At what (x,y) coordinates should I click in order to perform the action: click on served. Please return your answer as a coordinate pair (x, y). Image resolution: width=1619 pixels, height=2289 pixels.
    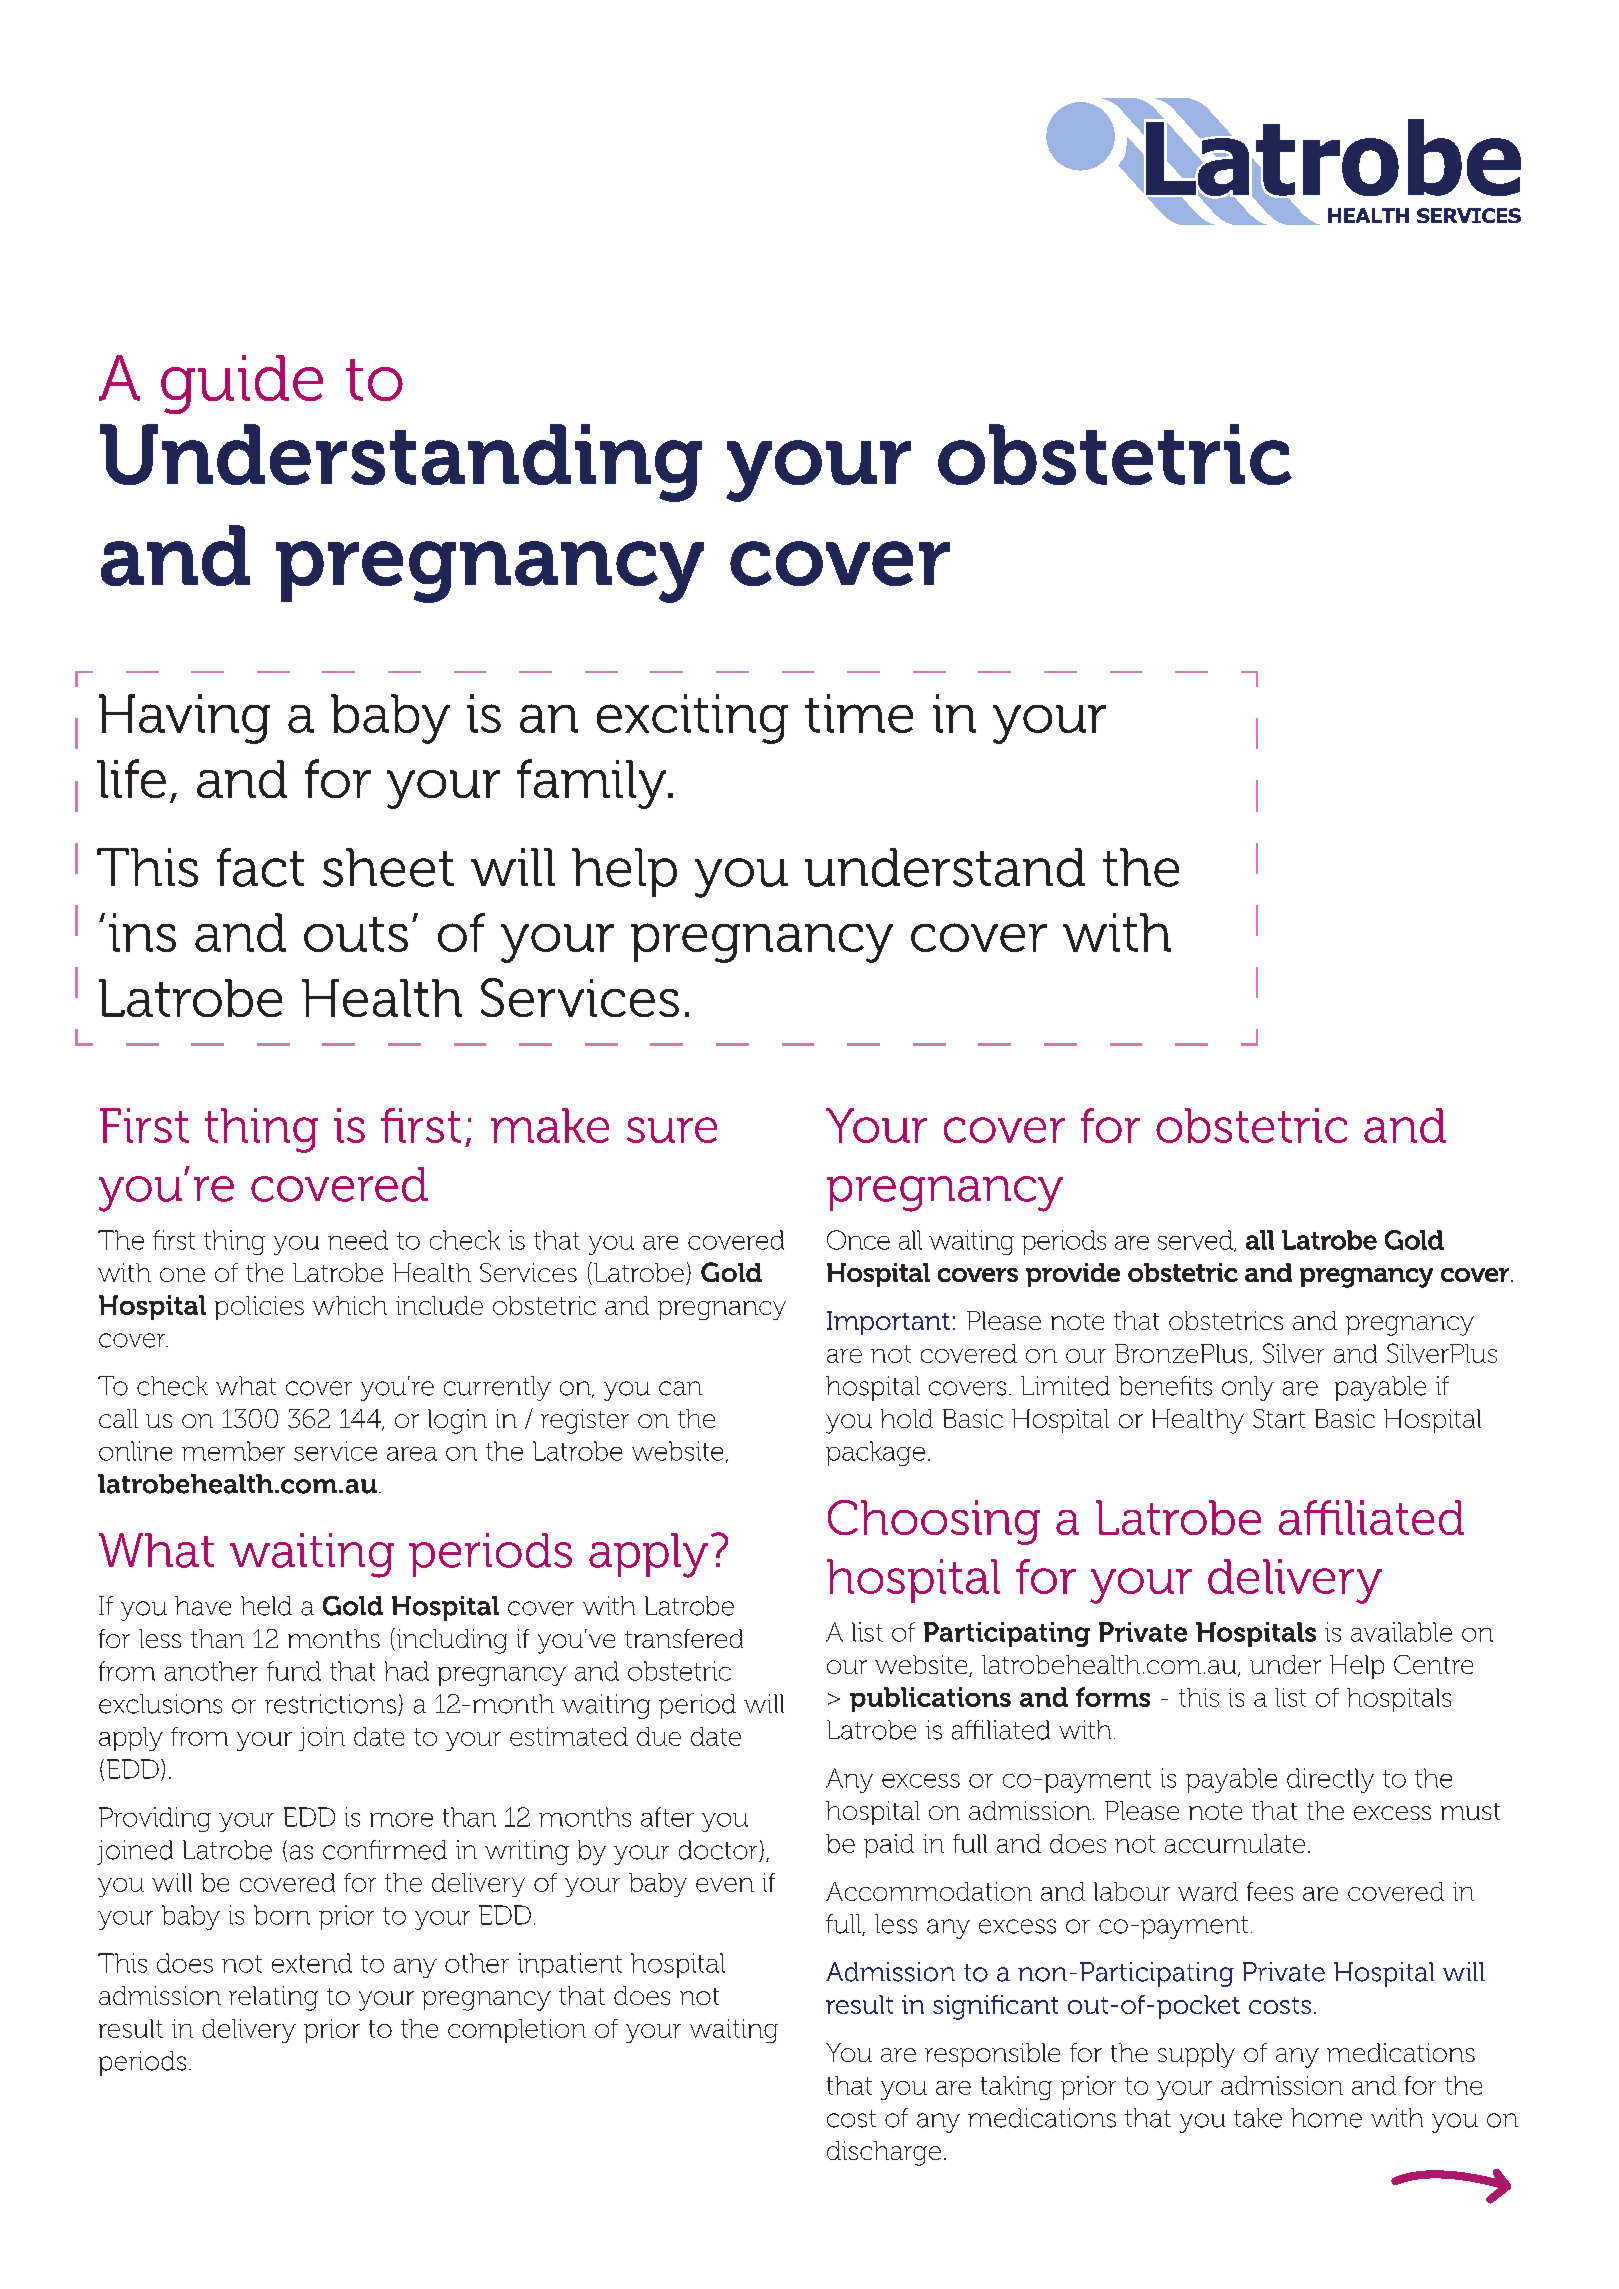
    Looking at the image, I should click on (1197, 1241).
